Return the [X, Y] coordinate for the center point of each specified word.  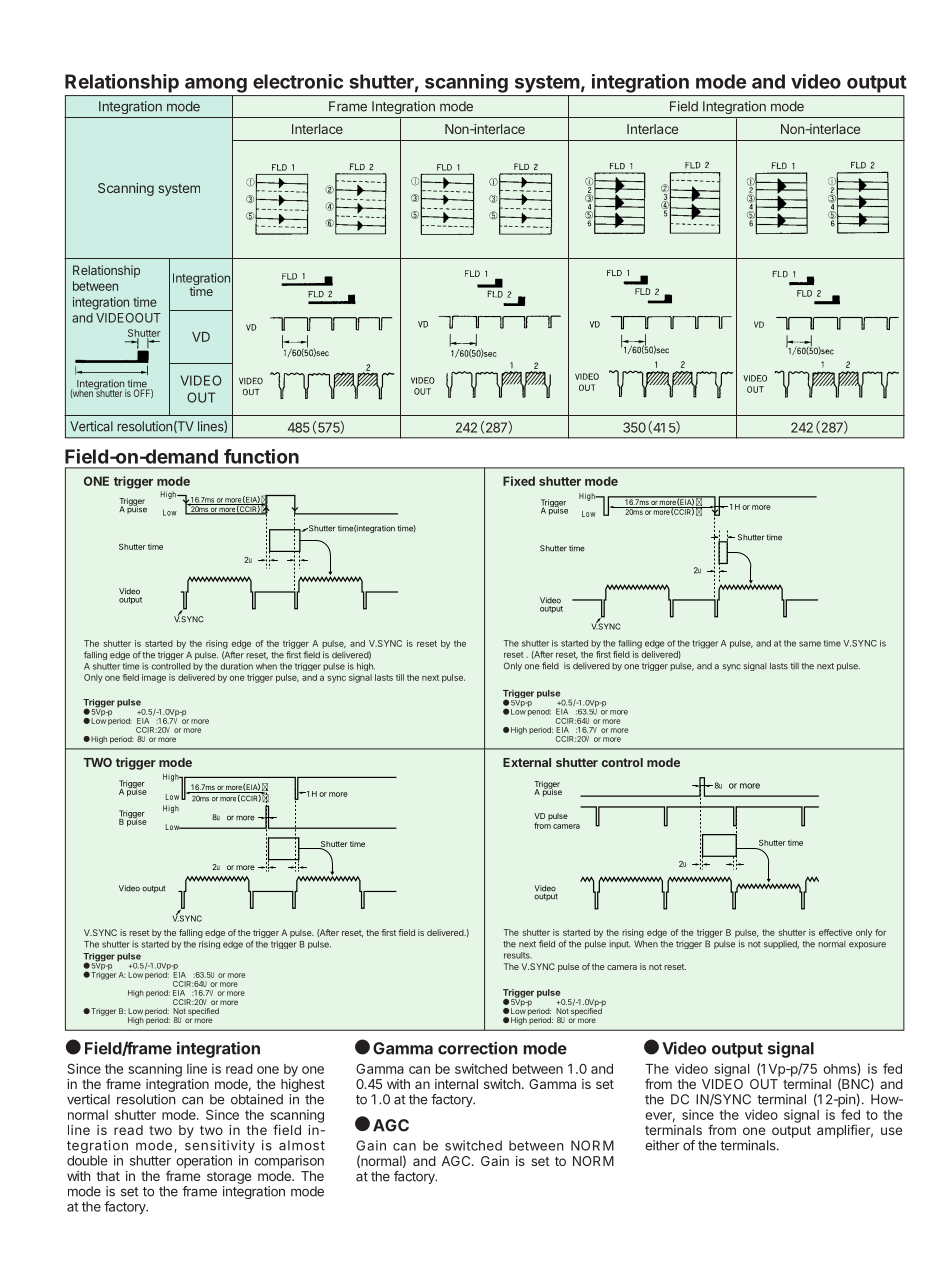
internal [456, 1084]
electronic [298, 81]
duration [237, 666]
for [880, 932]
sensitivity [220, 1148]
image [154, 678]
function [261, 456]
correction [477, 1048]
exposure [867, 945]
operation [204, 1161]
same [810, 644]
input [620, 944]
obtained [257, 1099]
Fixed [519, 481]
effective [835, 932]
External [527, 762]
